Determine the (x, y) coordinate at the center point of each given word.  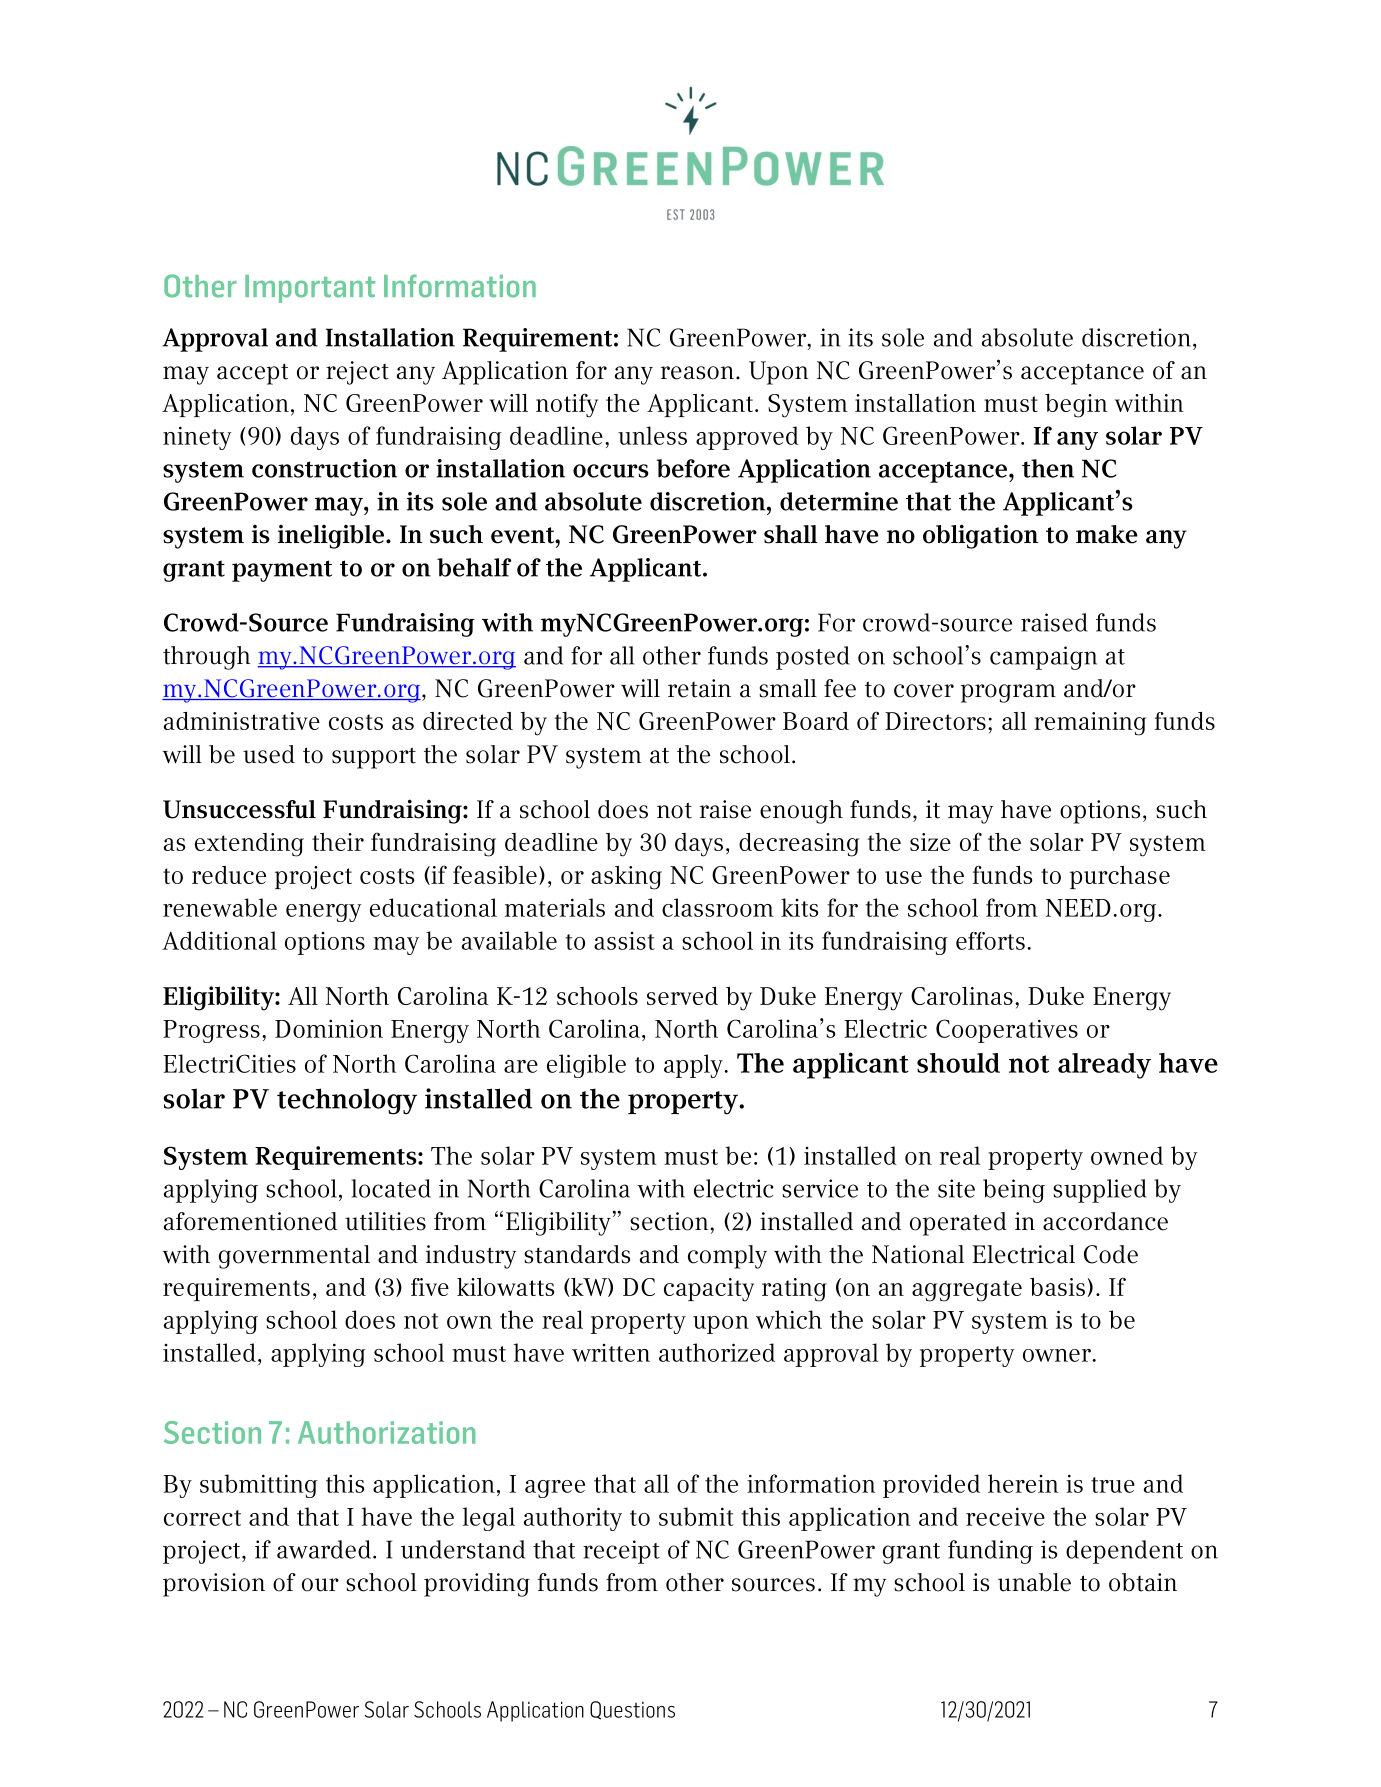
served (682, 996)
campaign (1043, 658)
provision (214, 1585)
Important (310, 289)
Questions (632, 1710)
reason (697, 373)
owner (1057, 1355)
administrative (242, 721)
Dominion (329, 1028)
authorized (717, 1352)
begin (1076, 406)
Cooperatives (1007, 1031)
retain (699, 688)
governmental (294, 1257)
